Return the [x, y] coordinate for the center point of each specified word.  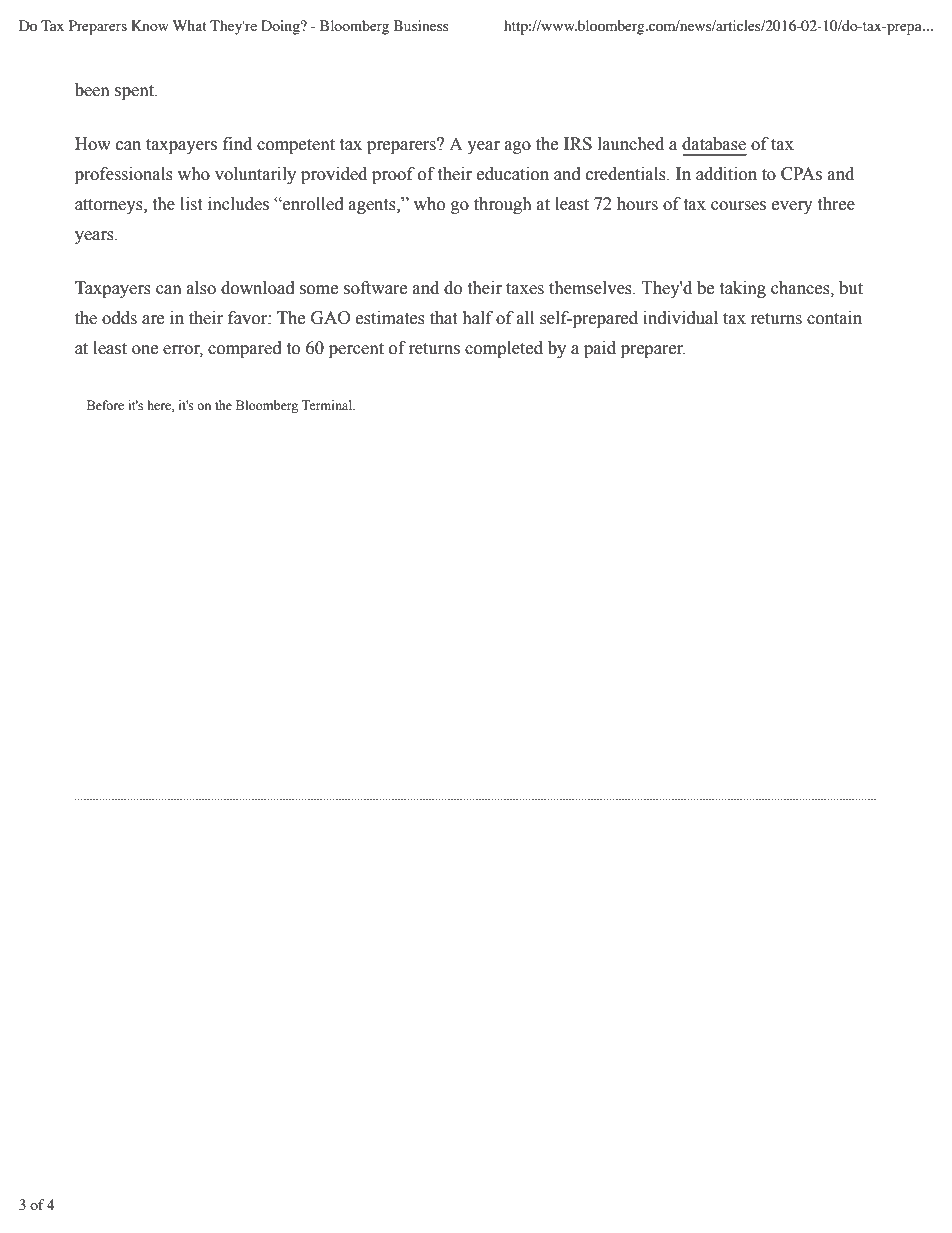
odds [119, 318]
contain [834, 318]
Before [105, 405]
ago [518, 147]
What [190, 25]
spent [135, 92]
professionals [124, 175]
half [477, 318]
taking [742, 289]
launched [631, 144]
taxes [525, 289]
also [201, 288]
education [513, 174]
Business [421, 25]
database [714, 144]
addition [726, 174]
